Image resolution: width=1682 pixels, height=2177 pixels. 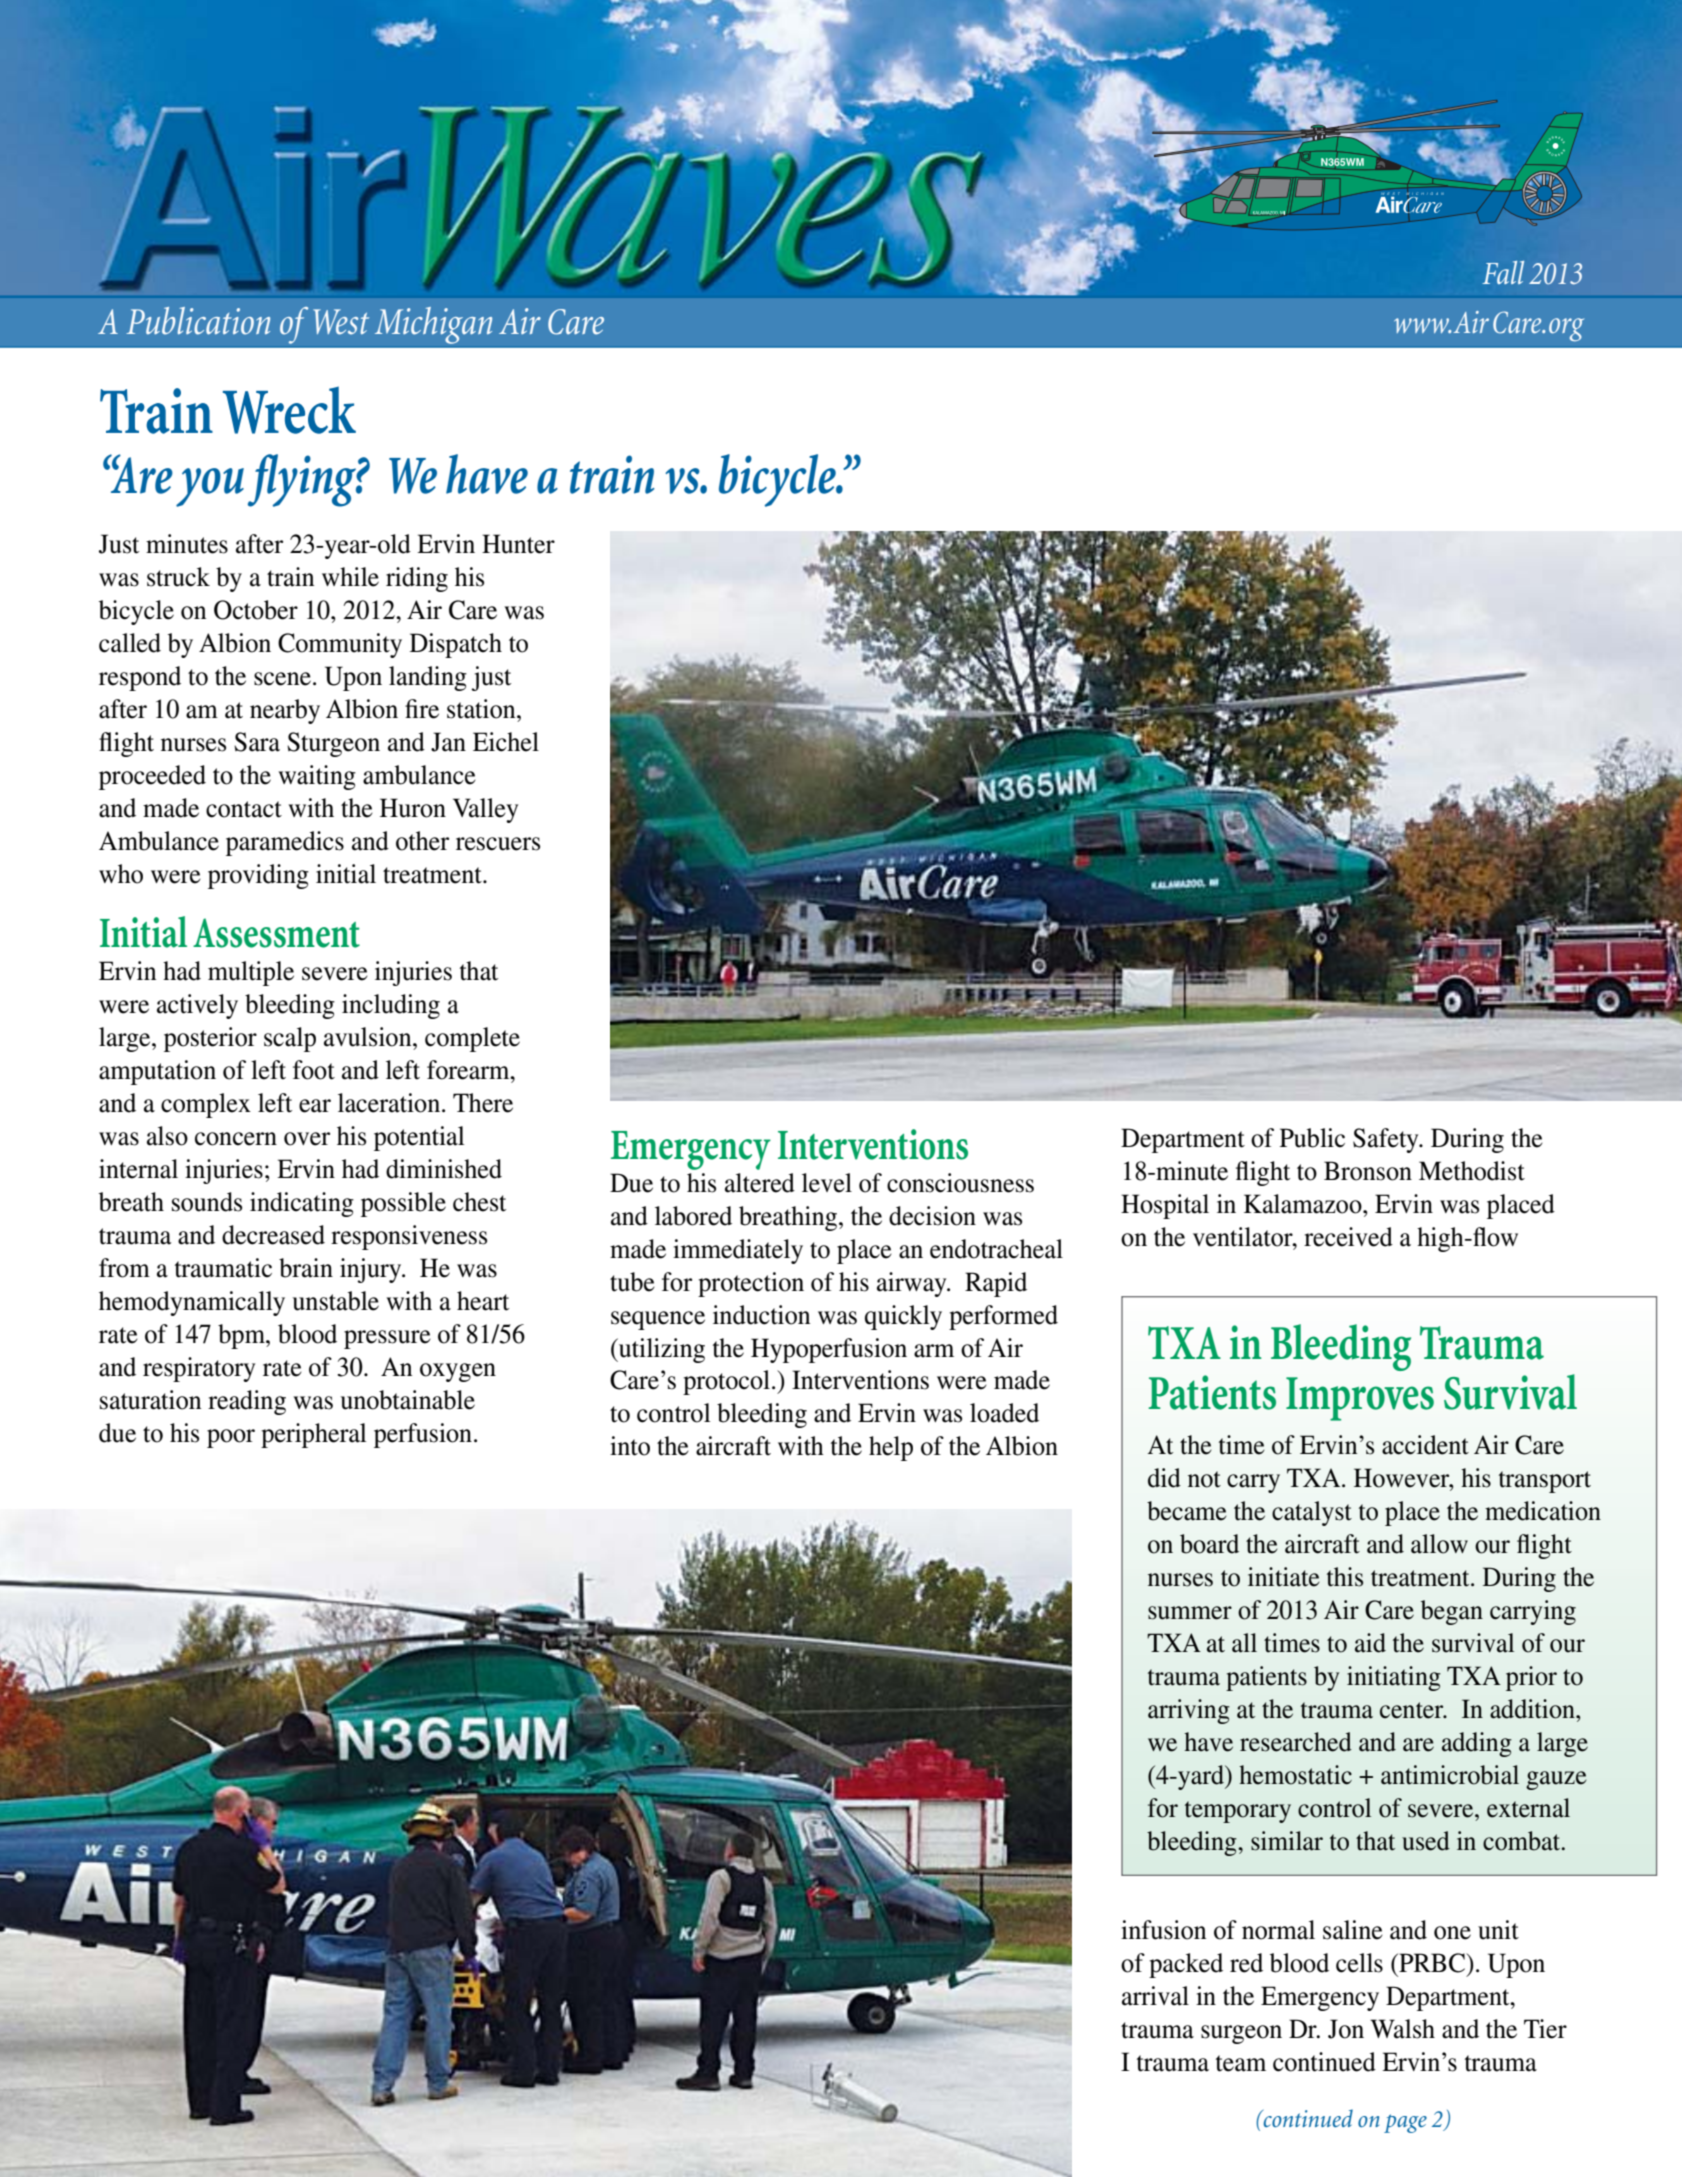 What do you see at coordinates (1155, 1996) in the image?
I see `arrival` at bounding box center [1155, 1996].
